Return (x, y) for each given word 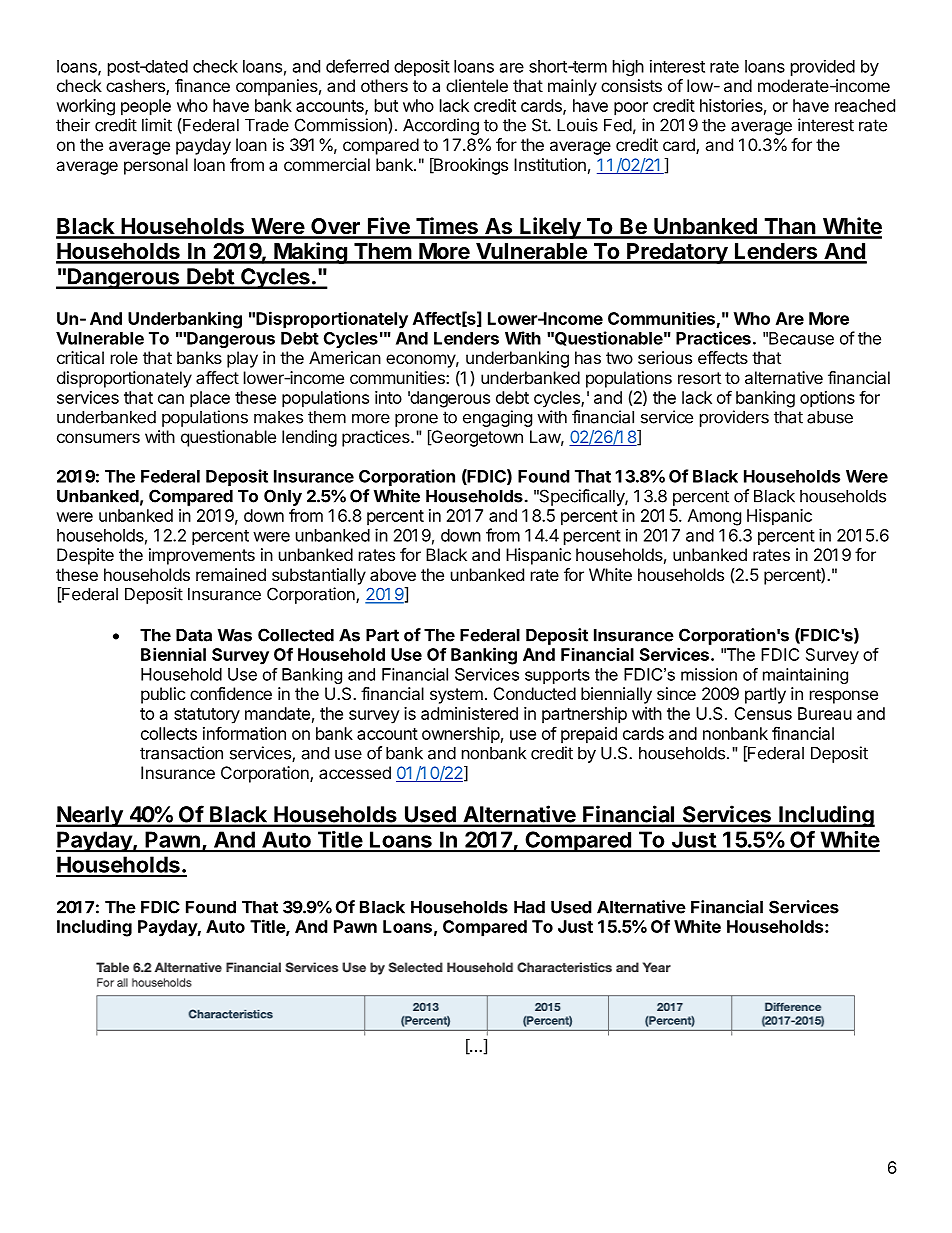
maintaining (805, 676)
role (124, 357)
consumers (98, 438)
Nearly (90, 816)
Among (714, 517)
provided (823, 67)
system (456, 696)
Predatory (677, 253)
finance (202, 85)
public (163, 695)
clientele (477, 85)
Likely (550, 228)
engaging (497, 418)
